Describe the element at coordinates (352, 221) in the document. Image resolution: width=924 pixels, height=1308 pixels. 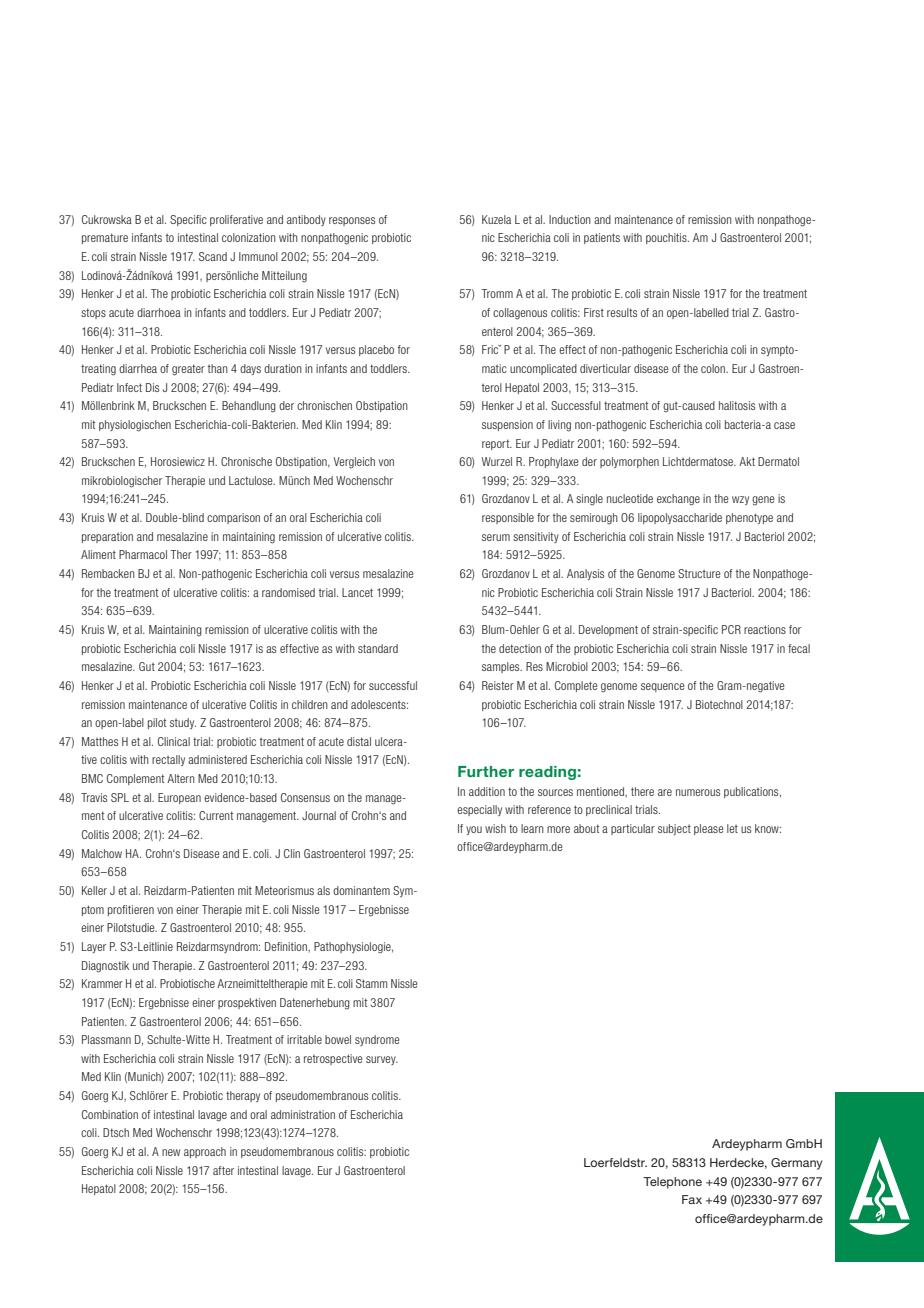
I see `responses` at that location.
